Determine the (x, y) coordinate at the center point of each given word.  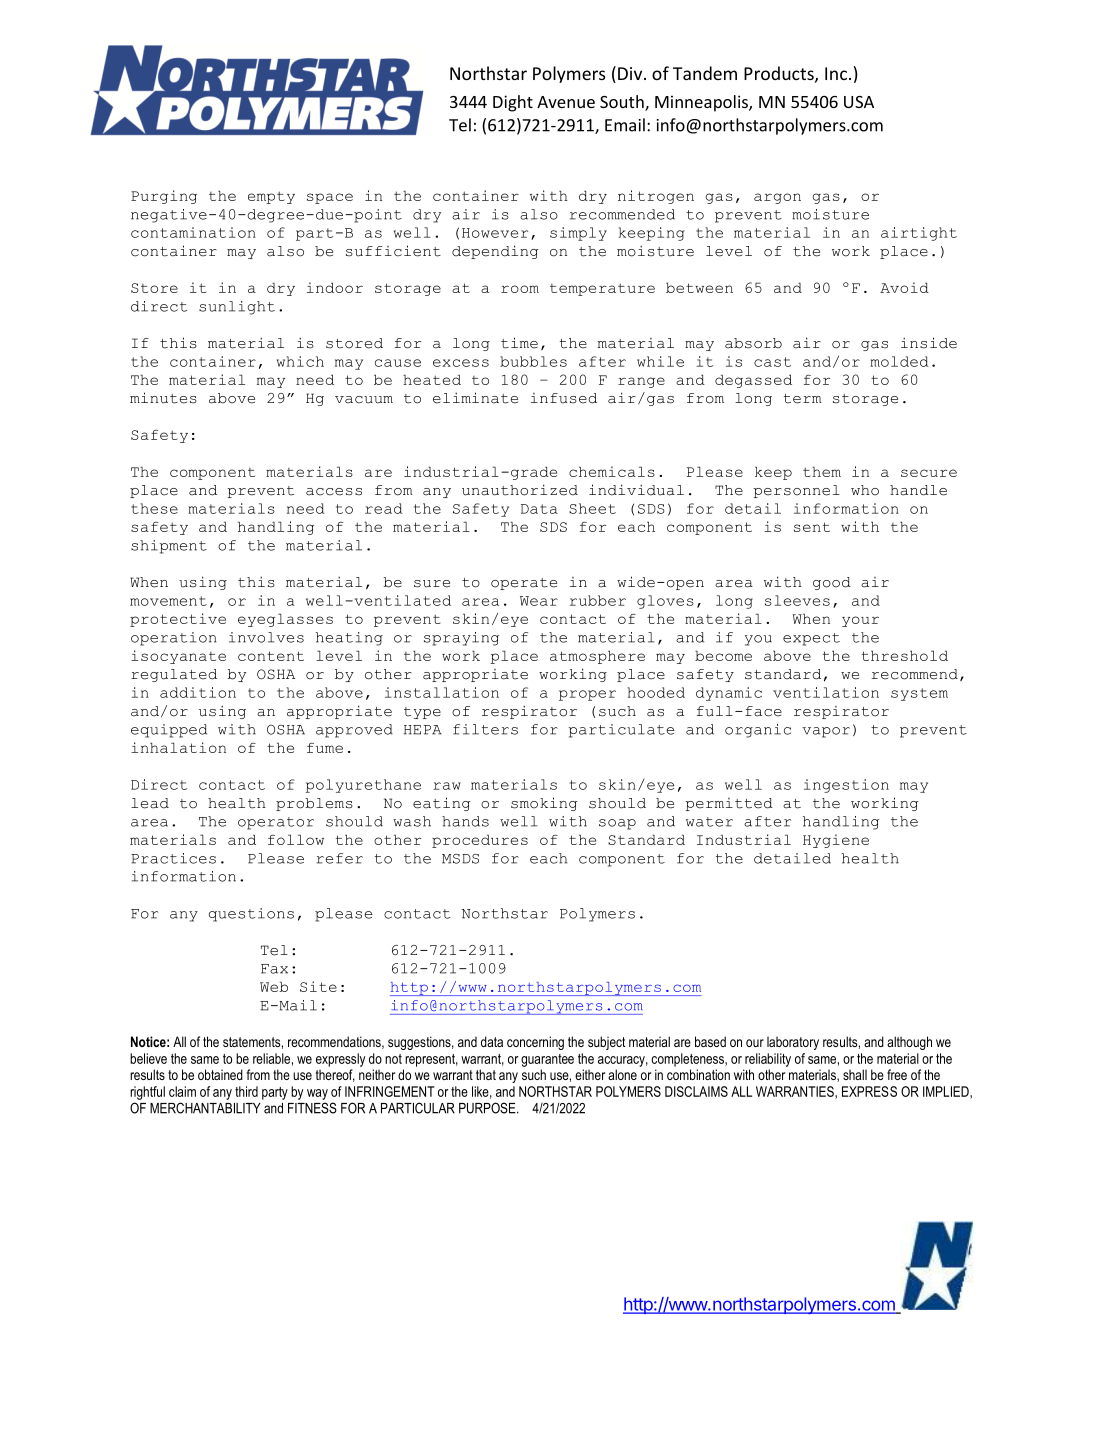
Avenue (566, 102)
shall (855, 1074)
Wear (539, 601)
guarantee (547, 1060)
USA (859, 102)
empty (271, 197)
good (832, 583)
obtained (220, 1074)
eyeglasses (285, 620)
